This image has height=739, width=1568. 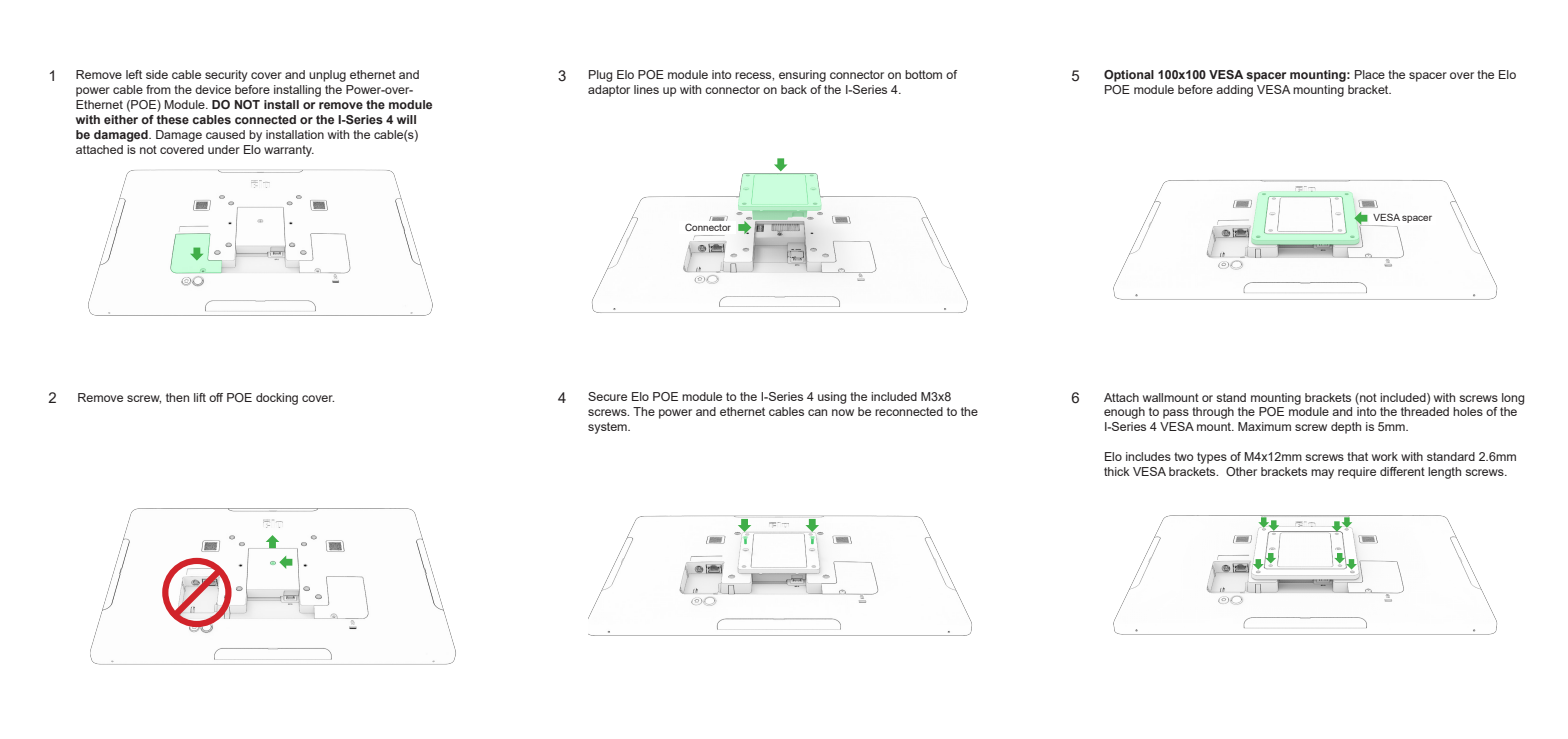 What do you see at coordinates (1513, 399) in the image?
I see `long` at bounding box center [1513, 399].
